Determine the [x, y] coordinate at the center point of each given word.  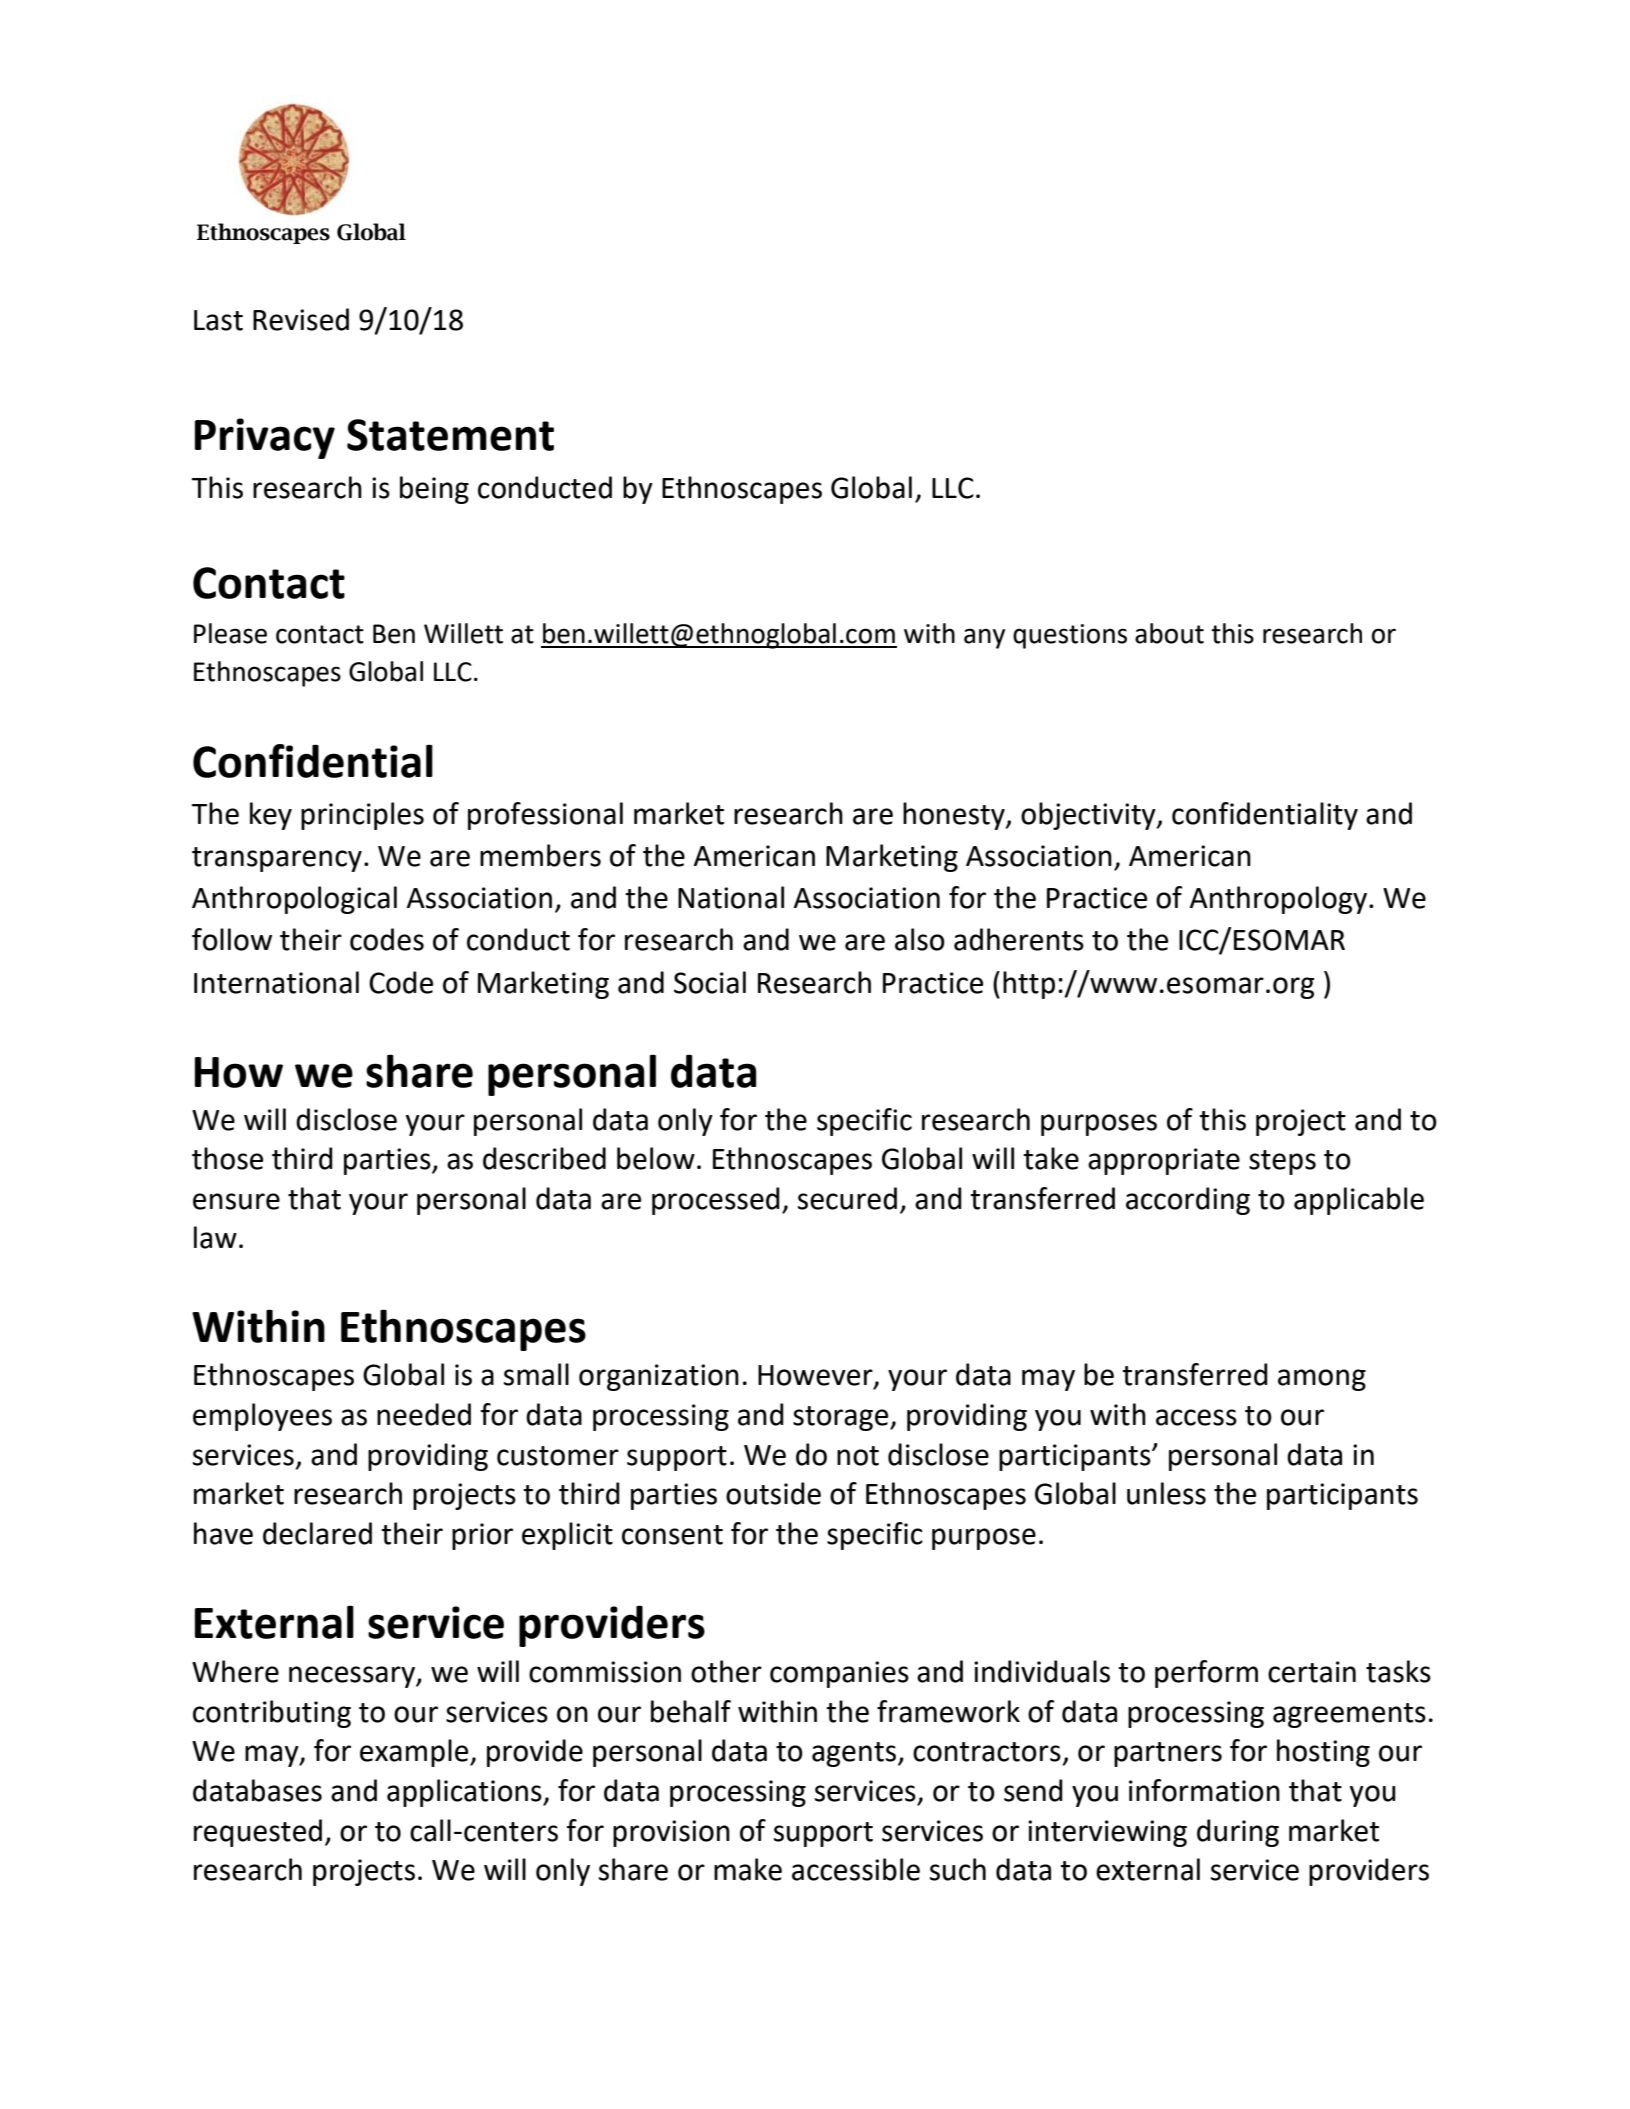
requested [258, 1833]
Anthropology [1278, 900]
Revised [301, 319]
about [1169, 633]
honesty [955, 816]
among [1322, 1380]
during [1238, 1833]
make [748, 1869]
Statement [450, 435]
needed [424, 1414]
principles [362, 816]
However [816, 1376]
